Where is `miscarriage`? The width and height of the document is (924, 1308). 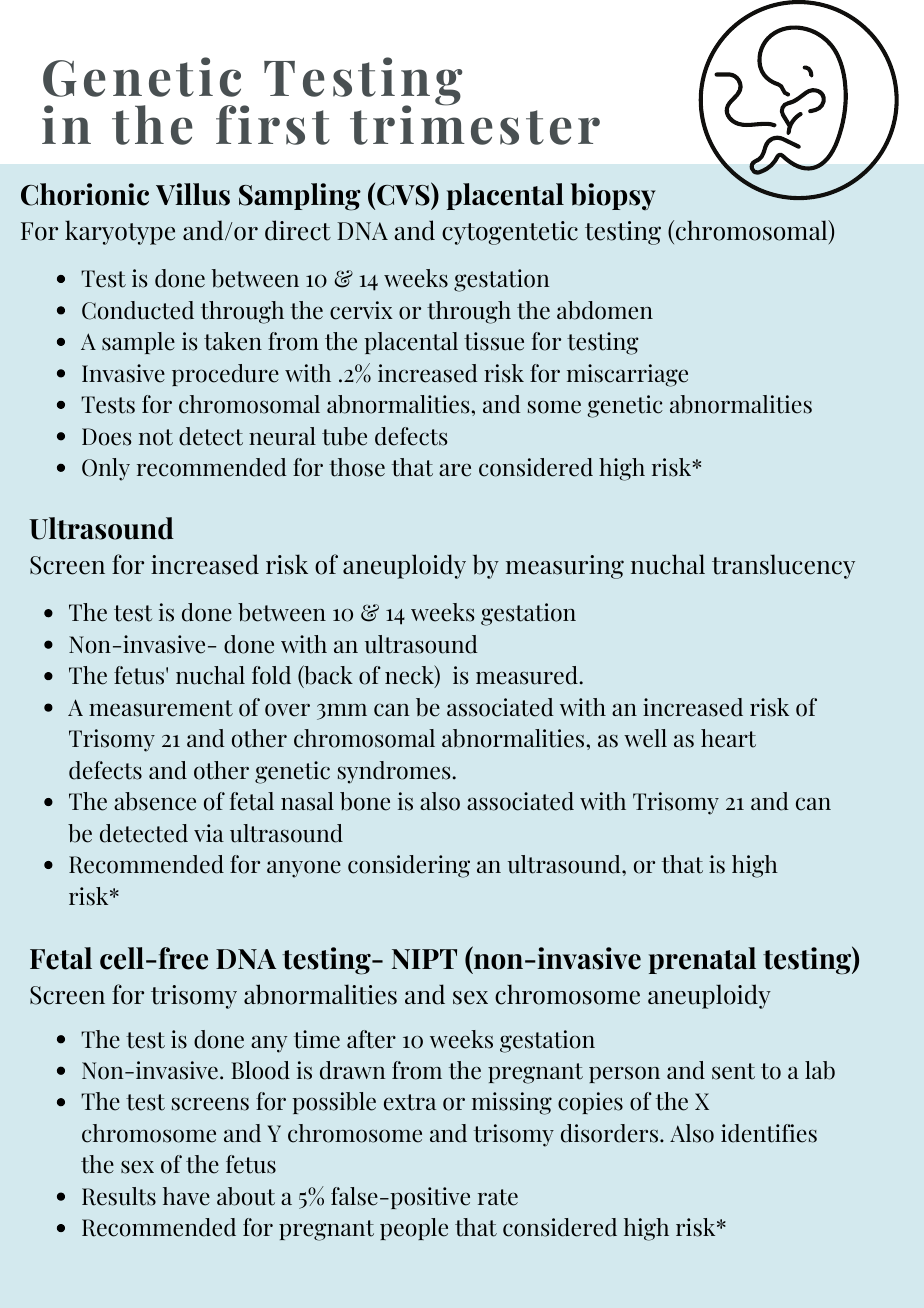 miscarriage is located at coordinates (627, 375).
